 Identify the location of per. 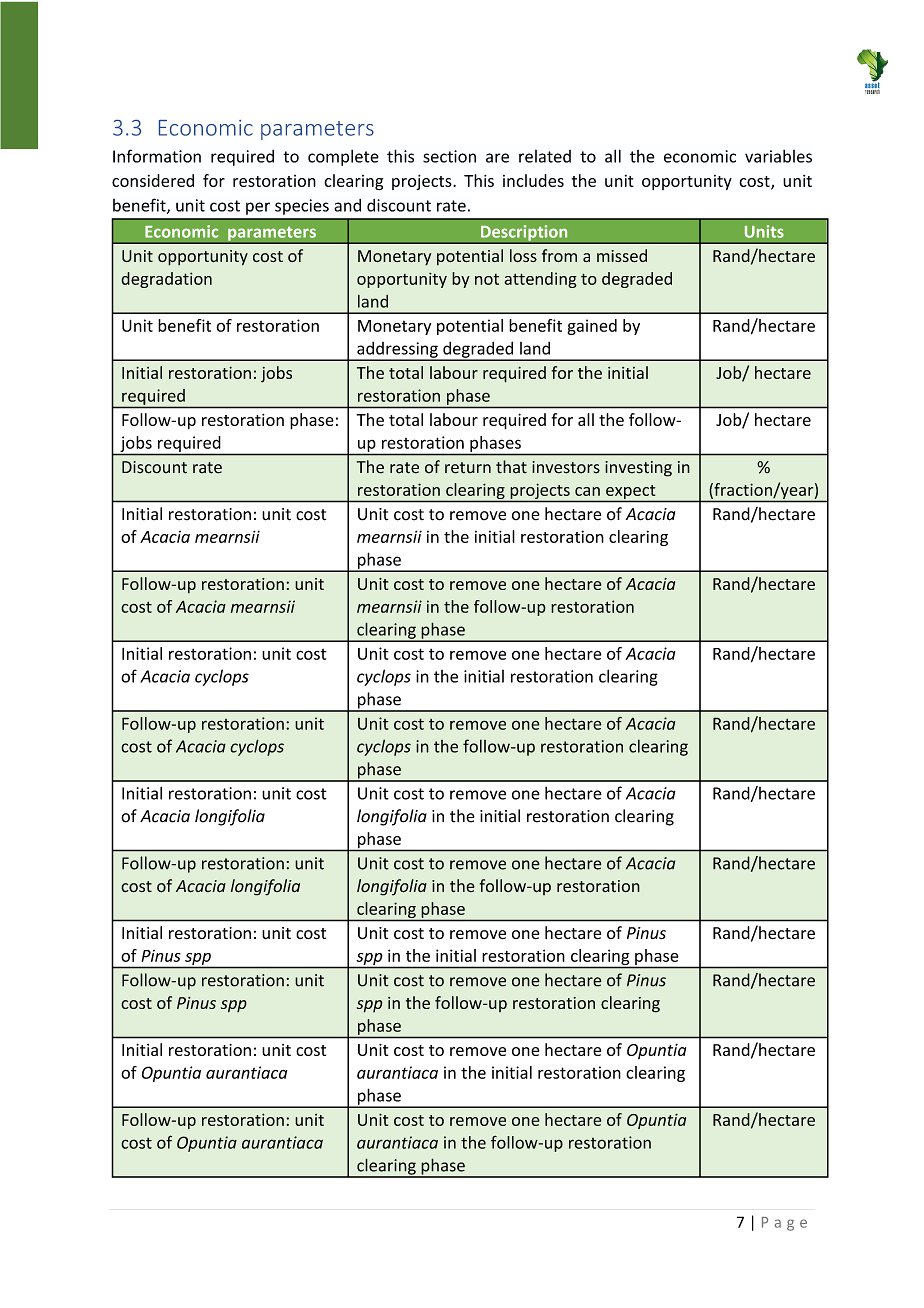
(258, 208).
